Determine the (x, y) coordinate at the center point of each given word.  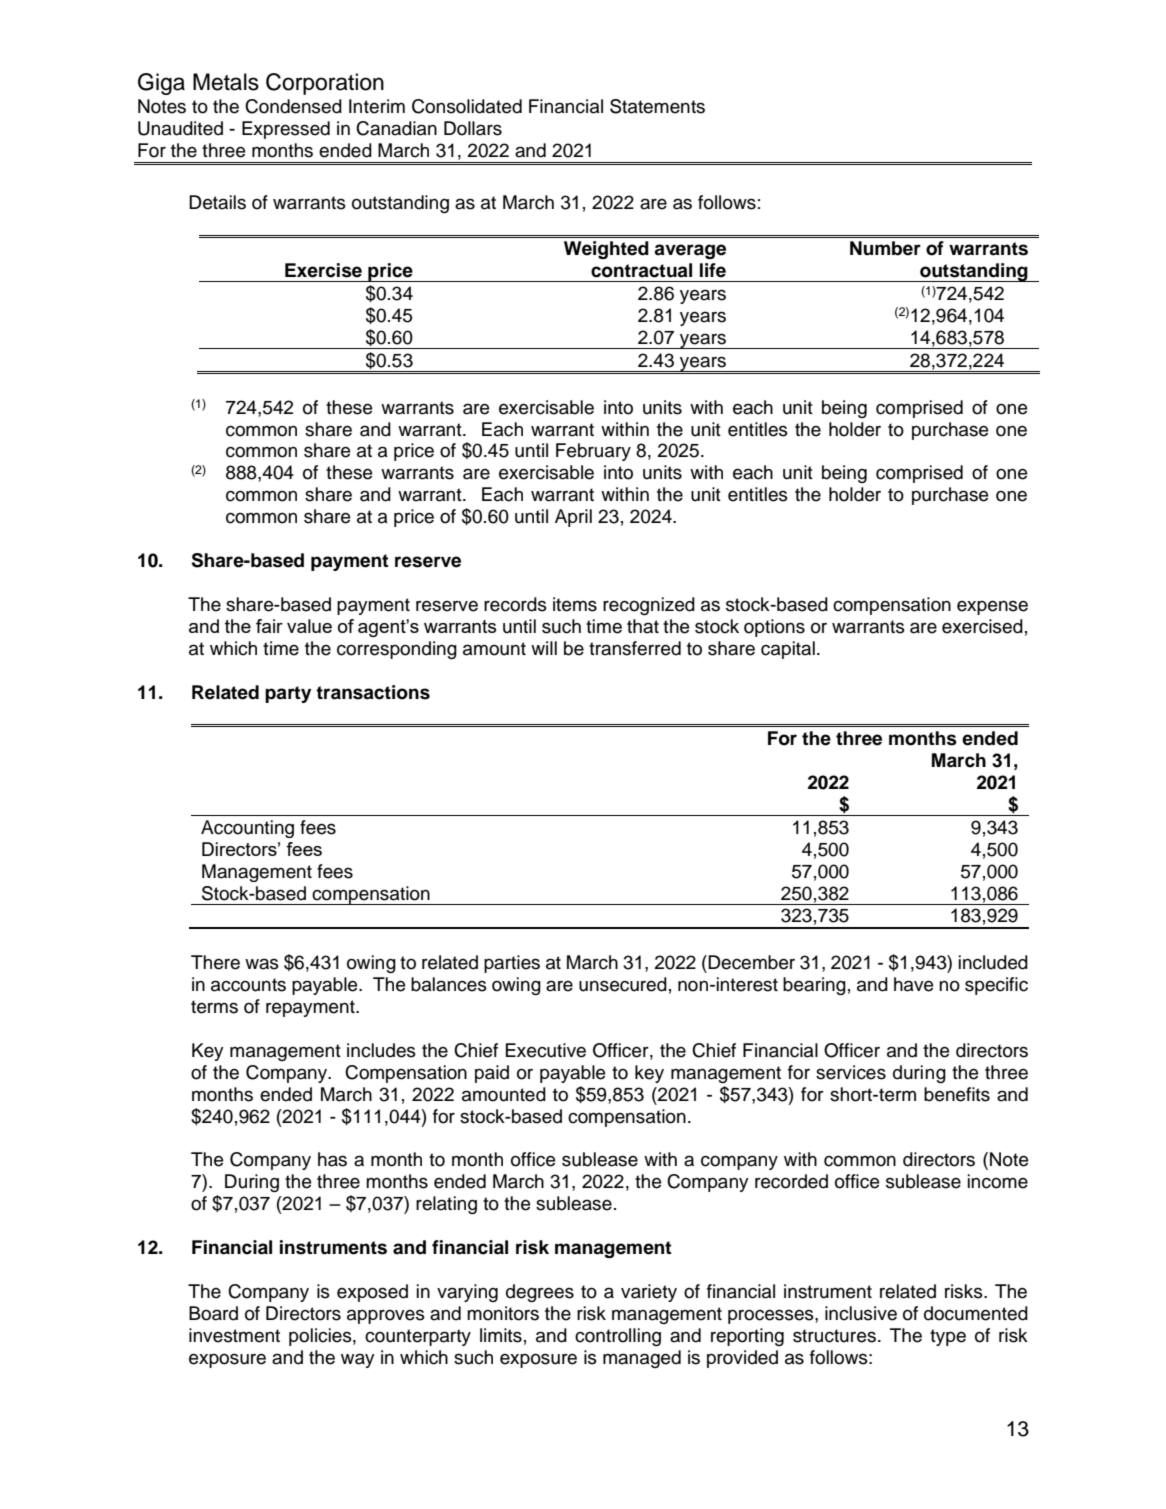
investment (234, 1335)
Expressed (286, 130)
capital (788, 650)
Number (885, 248)
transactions (373, 692)
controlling (618, 1337)
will (544, 648)
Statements (657, 106)
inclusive (861, 1313)
